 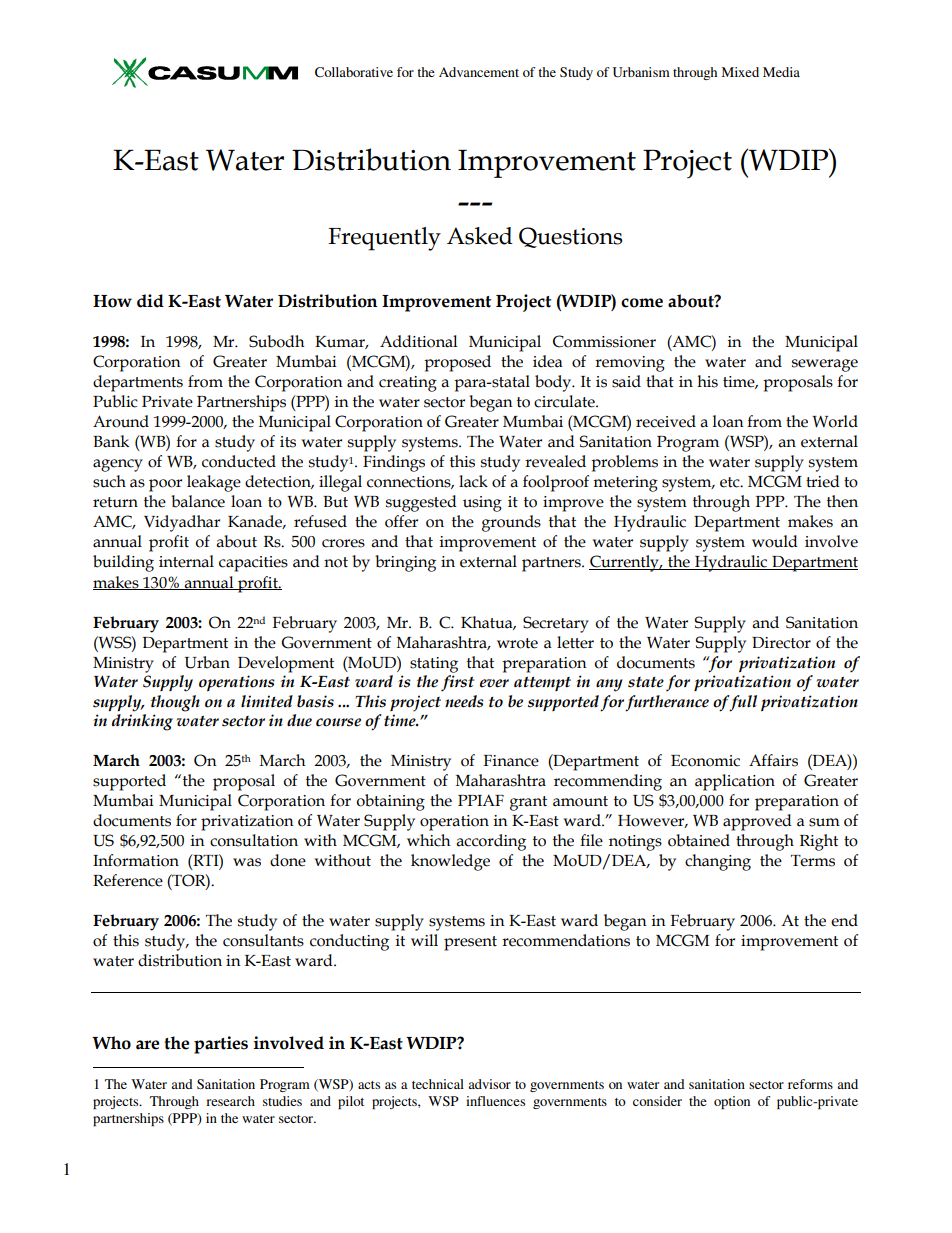 I want to click on parties, so click(x=221, y=1045).
